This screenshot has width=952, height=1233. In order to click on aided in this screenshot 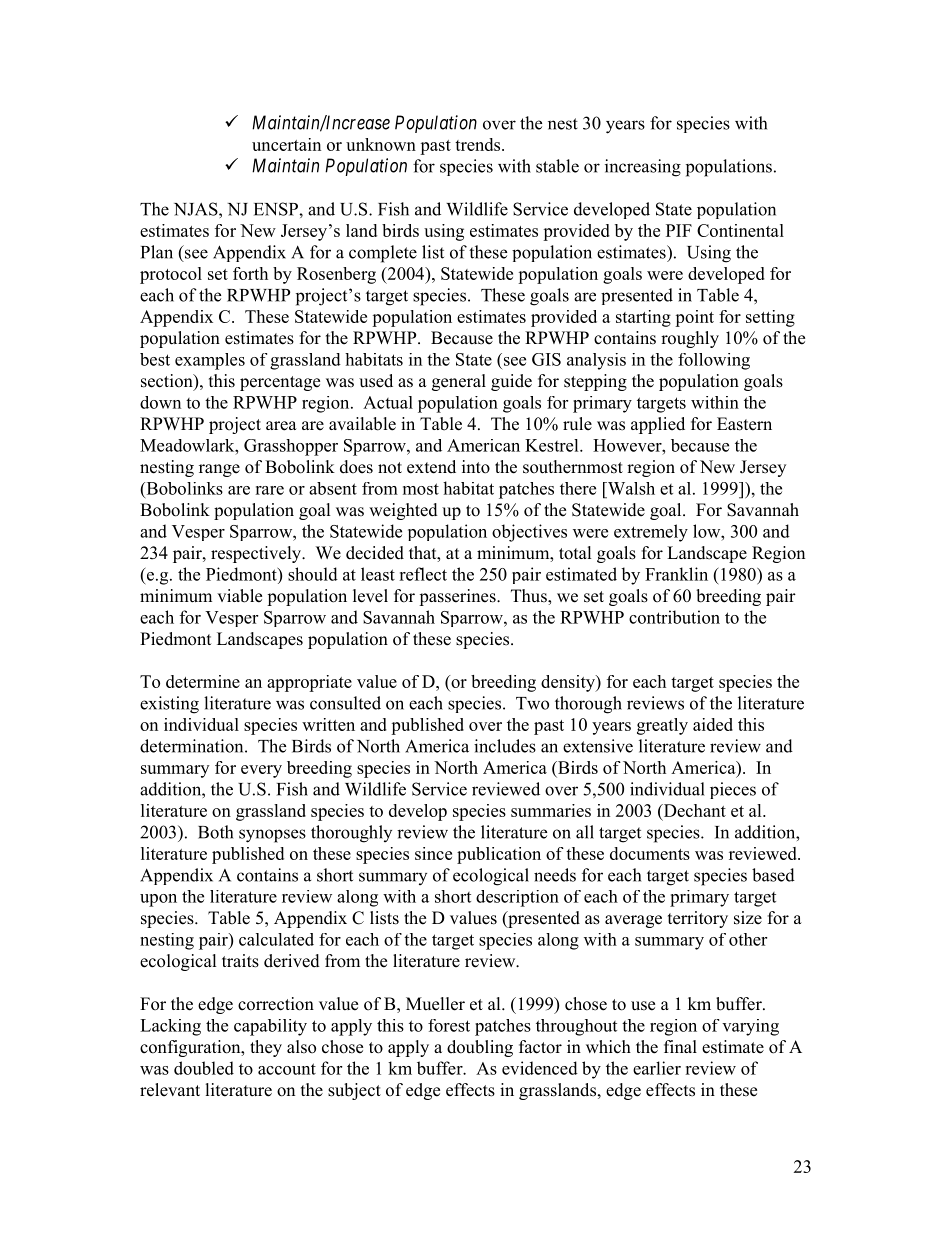, I will do `click(713, 724)`.
